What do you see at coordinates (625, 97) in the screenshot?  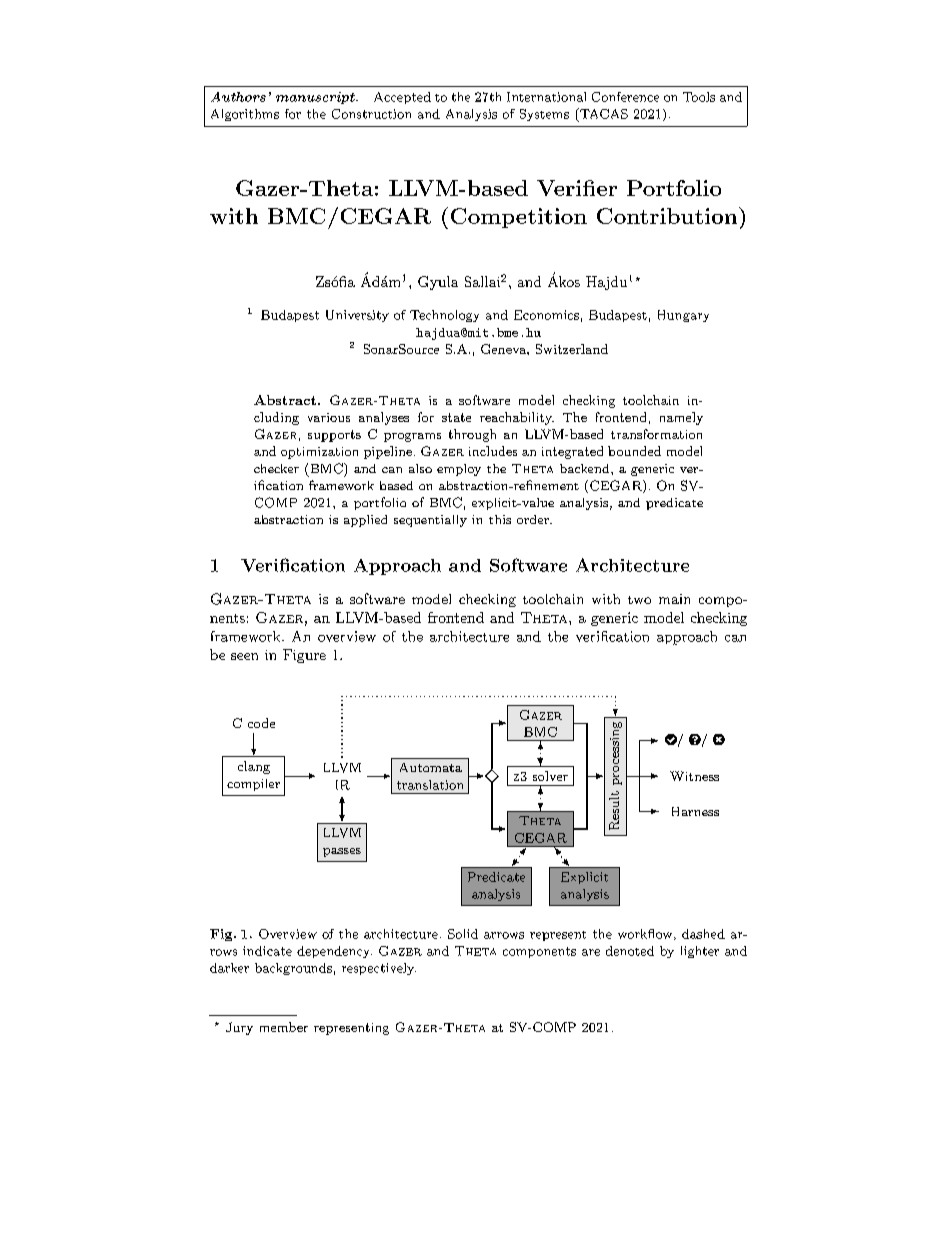 I see `Conference` at bounding box center [625, 97].
